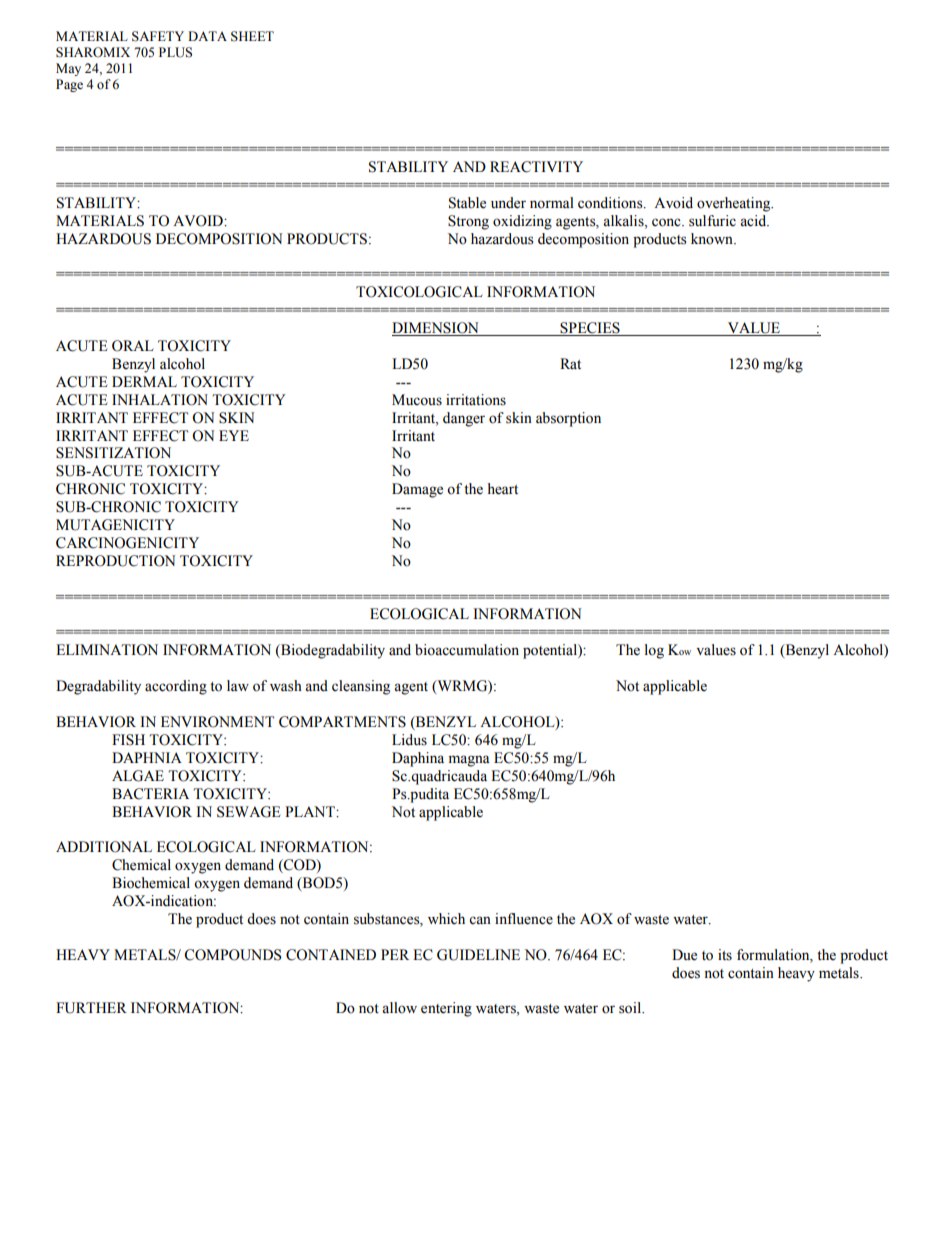  Describe the element at coordinates (395, 954) in the document. I see `PER` at that location.
